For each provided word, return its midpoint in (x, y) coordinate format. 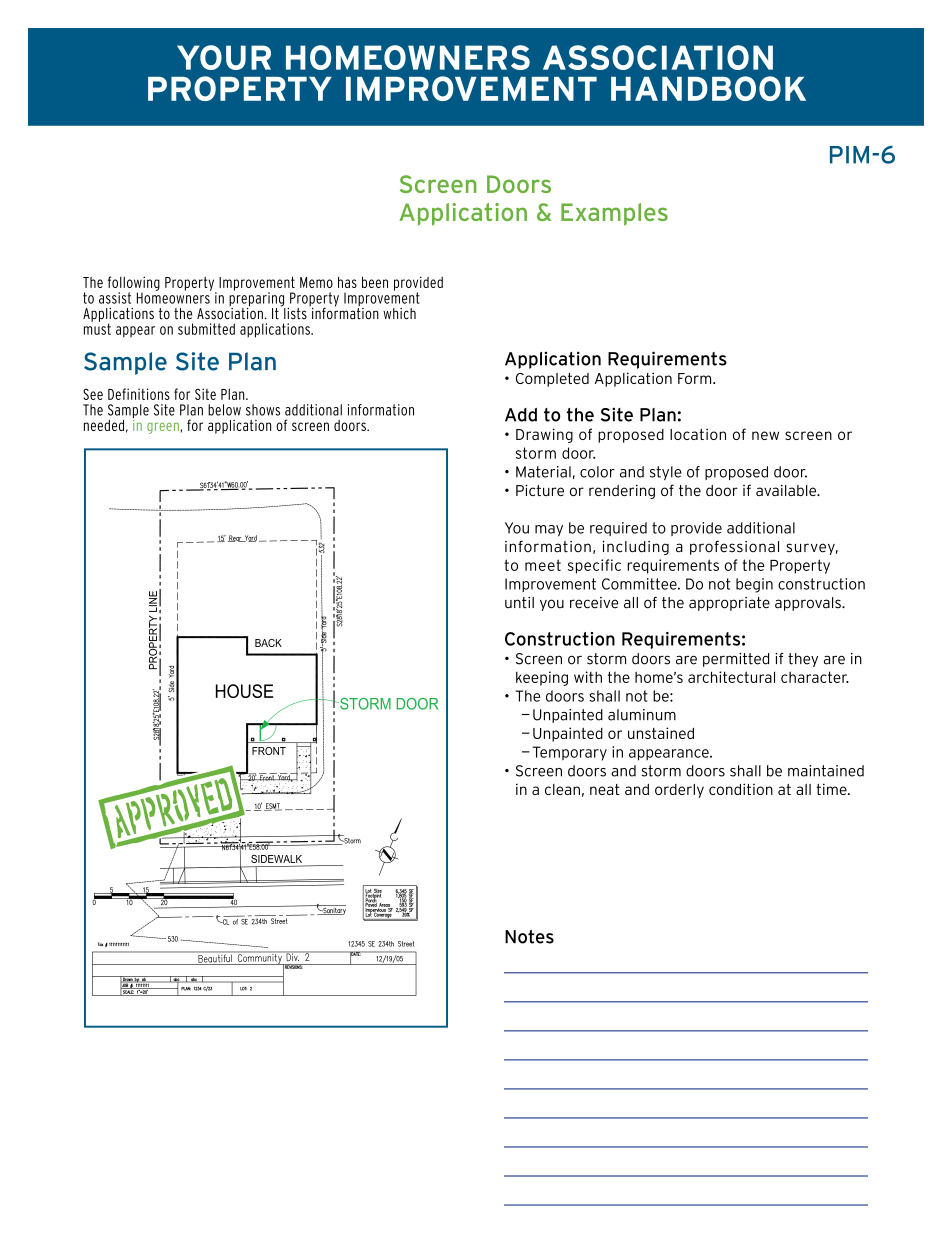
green (163, 428)
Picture (540, 490)
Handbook (708, 88)
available (787, 490)
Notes (529, 937)
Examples (614, 214)
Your (224, 57)
